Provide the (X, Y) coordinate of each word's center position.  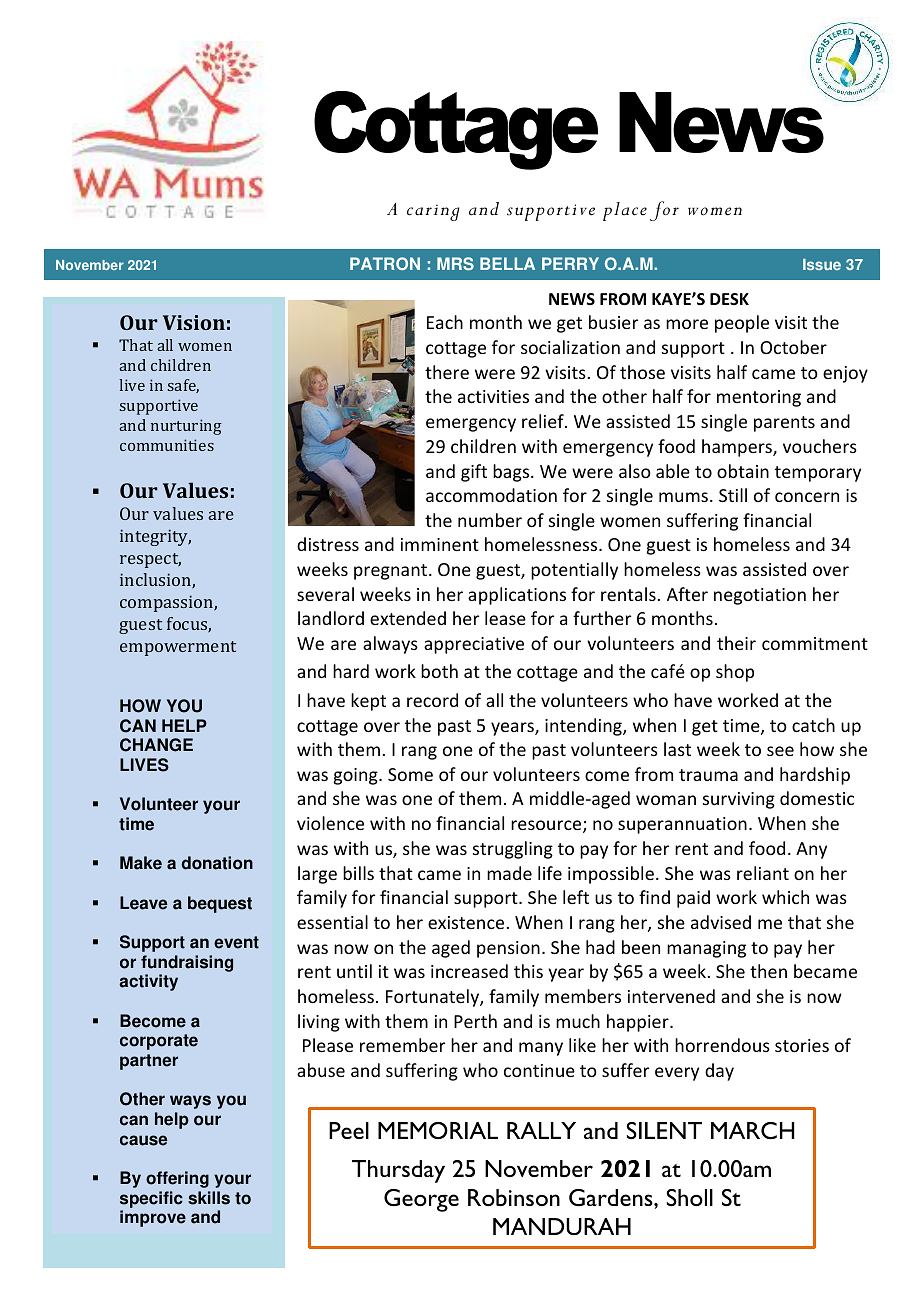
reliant (763, 873)
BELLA (507, 263)
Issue (822, 264)
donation (217, 863)
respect (150, 560)
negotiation (760, 596)
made (509, 873)
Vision (194, 322)
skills (209, 1198)
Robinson (514, 1197)
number (490, 520)
